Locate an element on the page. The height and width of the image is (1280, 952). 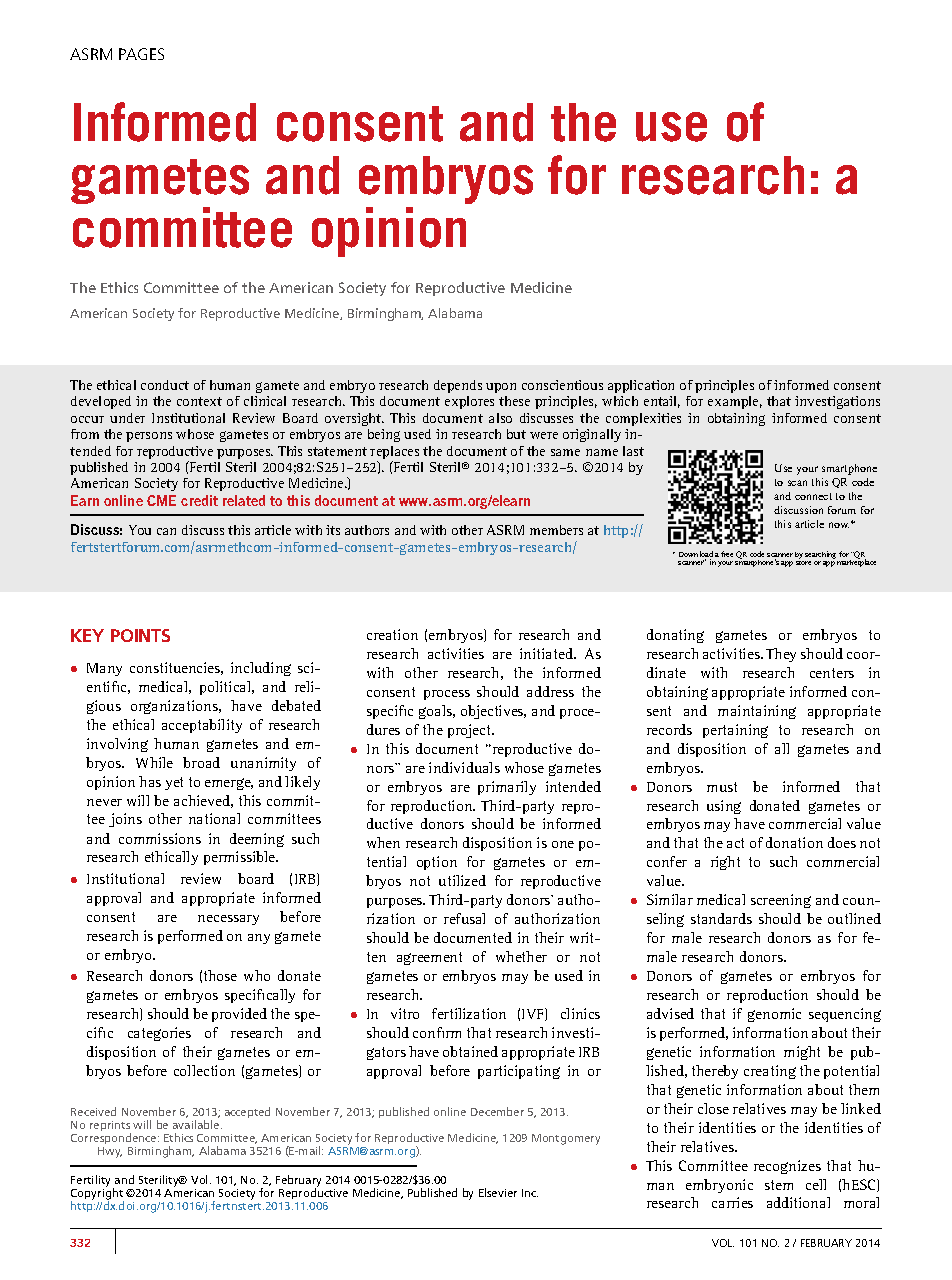
Elsevier is located at coordinates (498, 1192).
